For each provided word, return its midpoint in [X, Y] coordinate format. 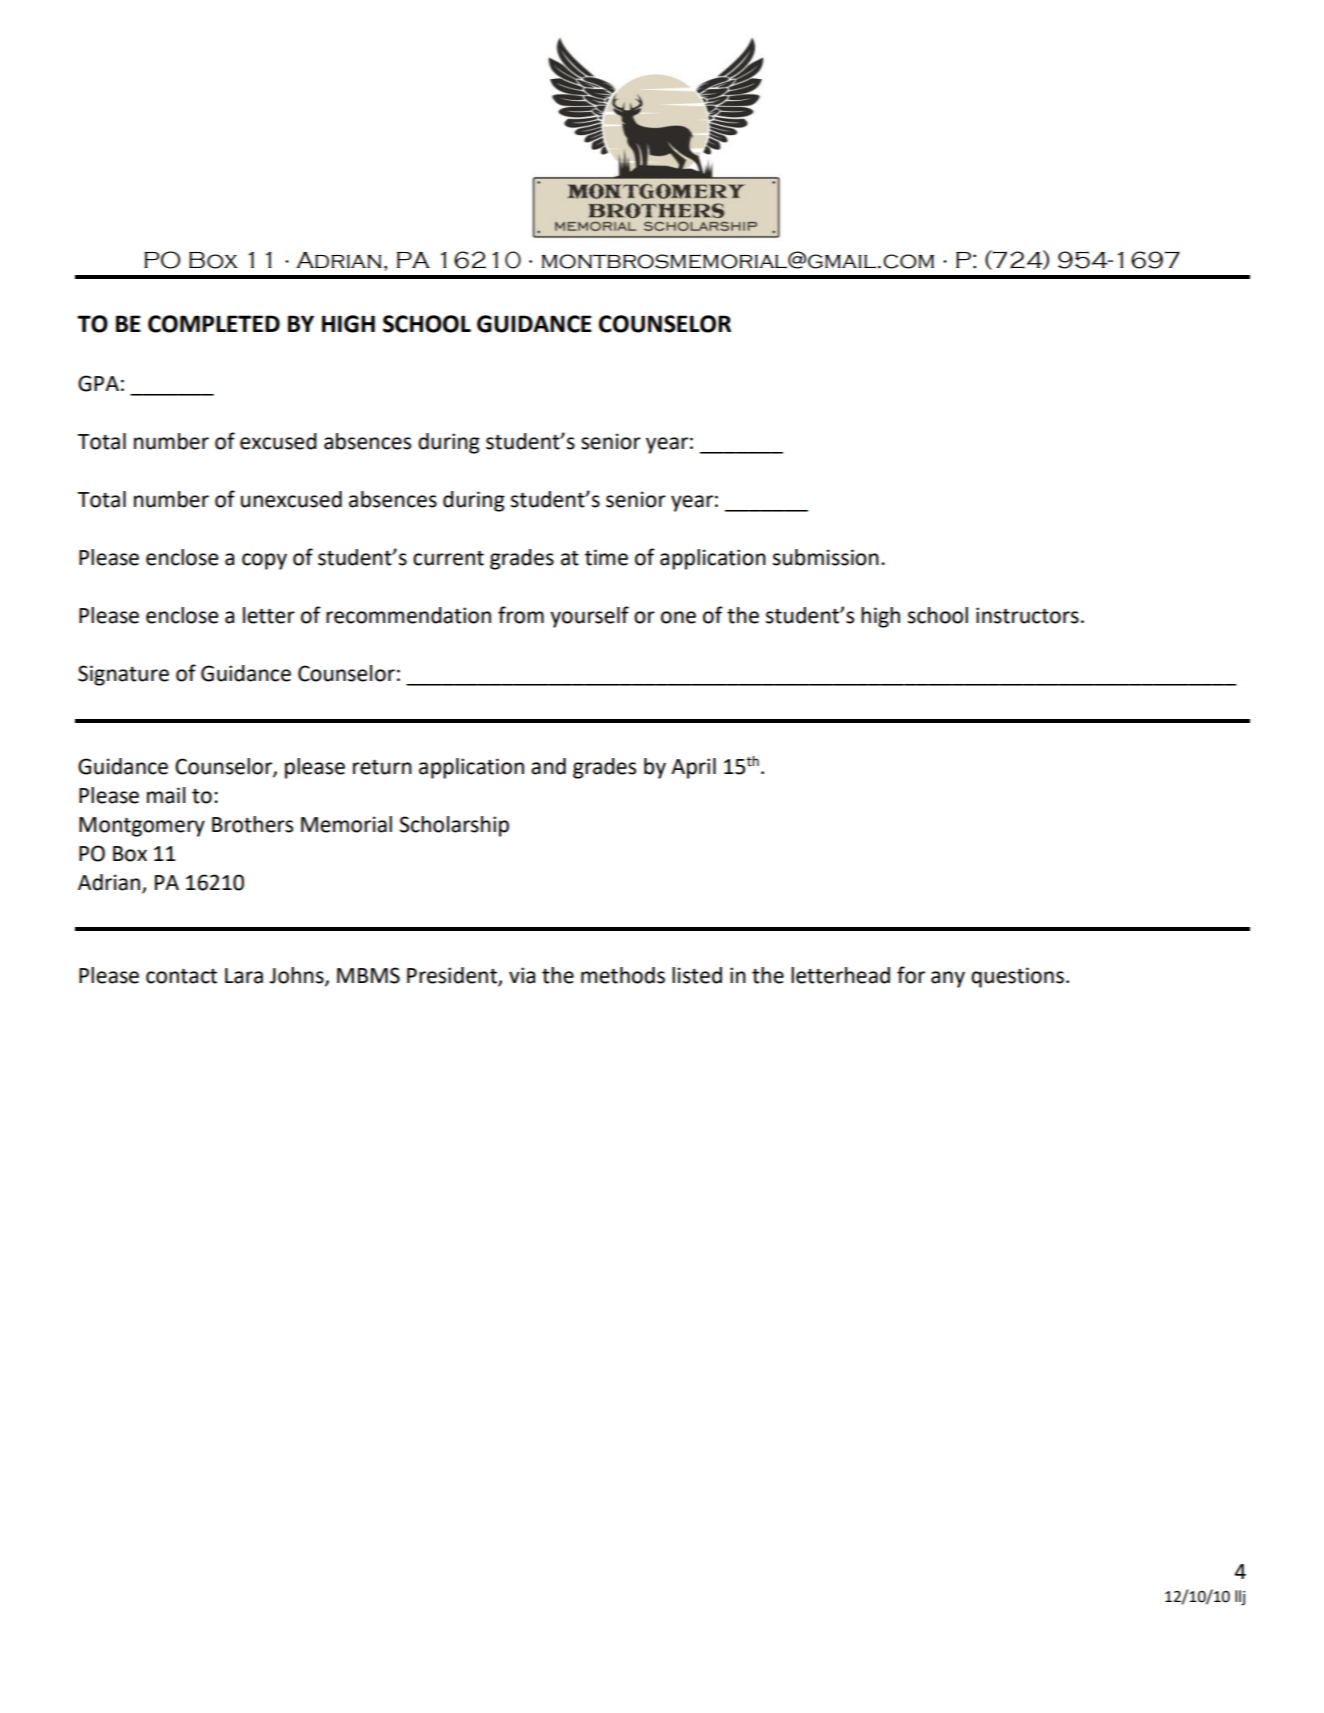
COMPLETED [214, 324]
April [693, 768]
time [606, 557]
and [548, 766]
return [382, 767]
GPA [98, 383]
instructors [1027, 615]
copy [264, 561]
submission [826, 557]
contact [181, 976]
